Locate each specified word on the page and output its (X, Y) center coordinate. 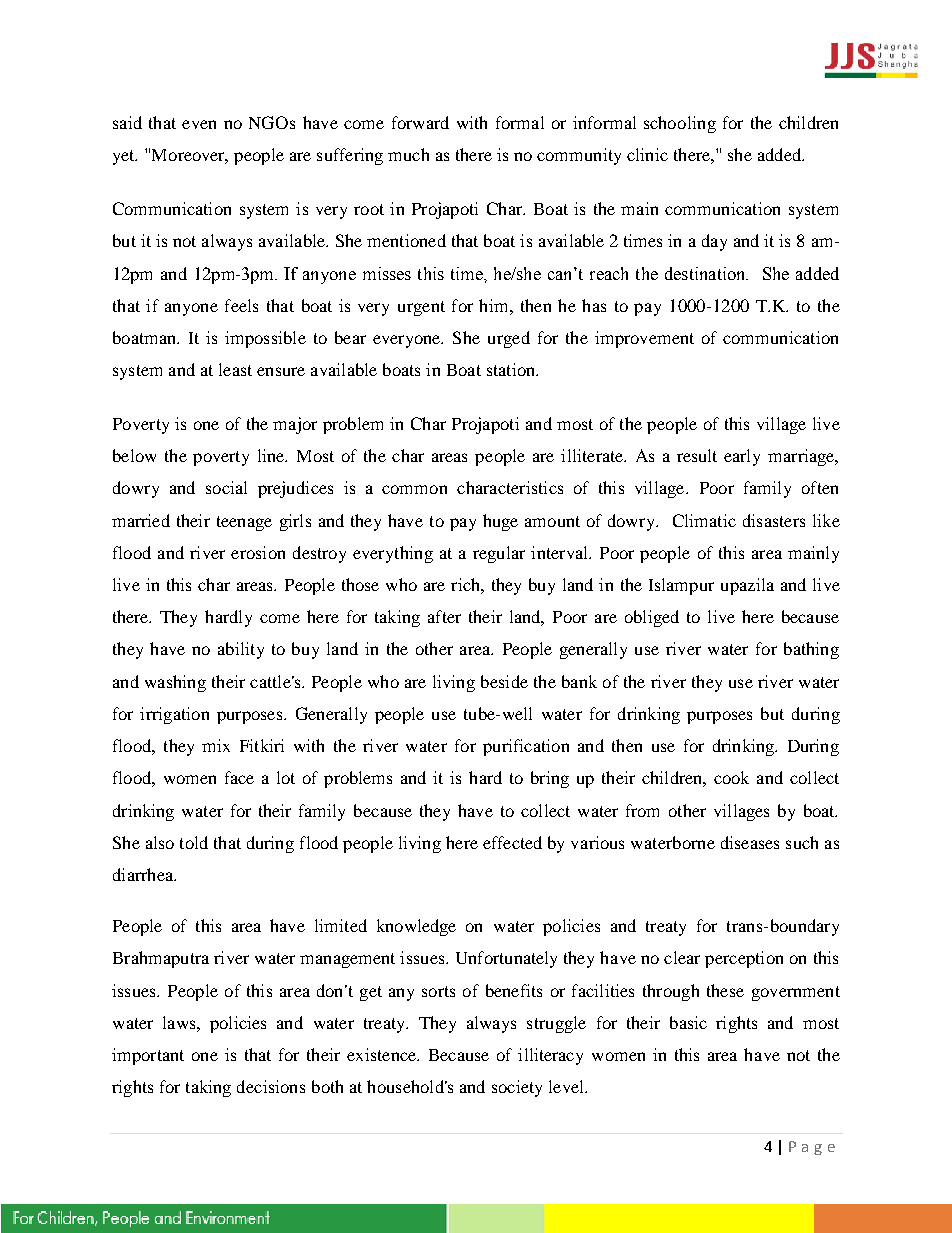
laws (180, 1022)
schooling (680, 124)
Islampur (681, 586)
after (444, 616)
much (408, 154)
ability (241, 650)
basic (688, 1022)
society (517, 1088)
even (199, 124)
